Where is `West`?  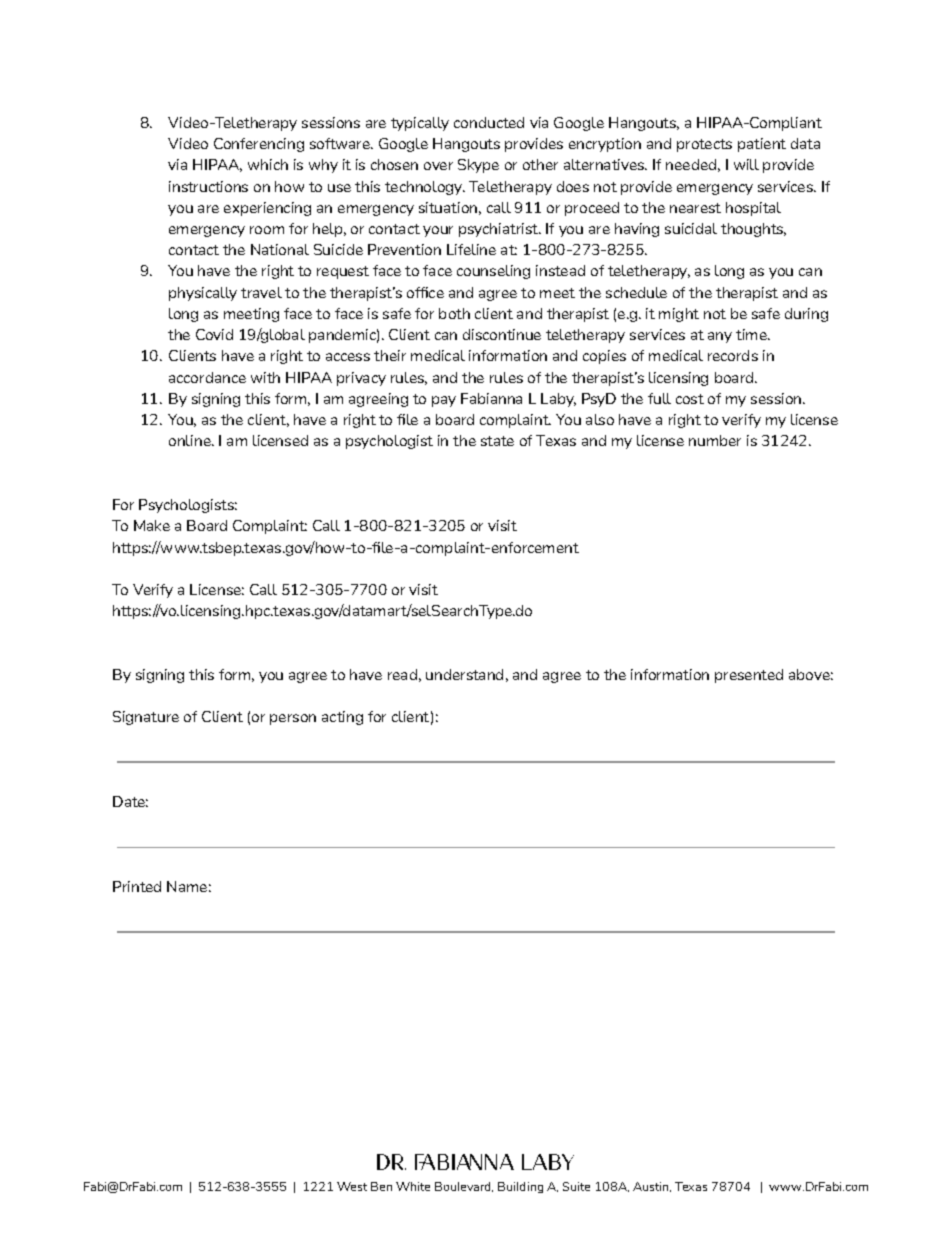 West is located at coordinates (352, 1186).
